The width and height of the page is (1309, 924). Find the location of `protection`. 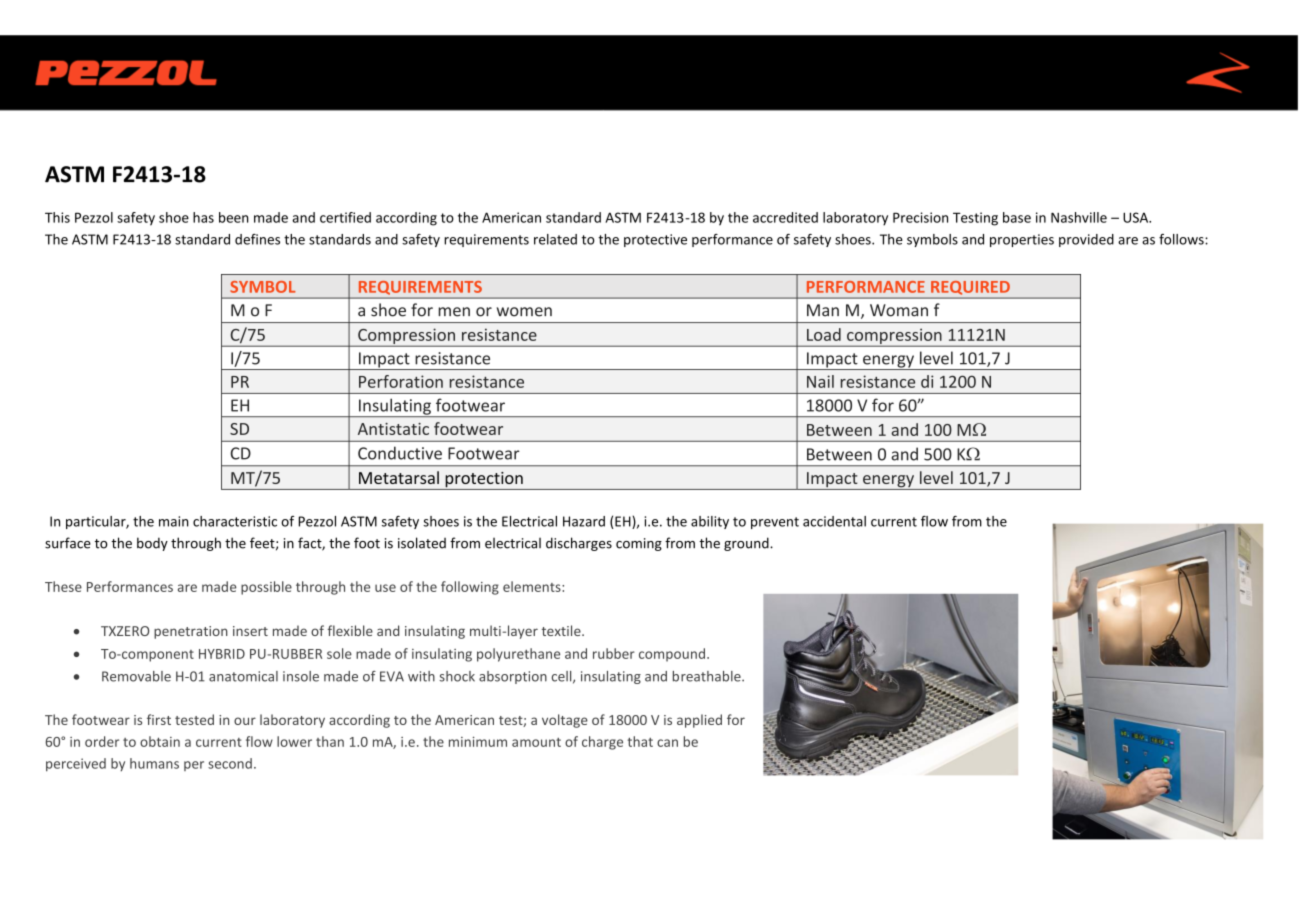

protection is located at coordinates (484, 481).
